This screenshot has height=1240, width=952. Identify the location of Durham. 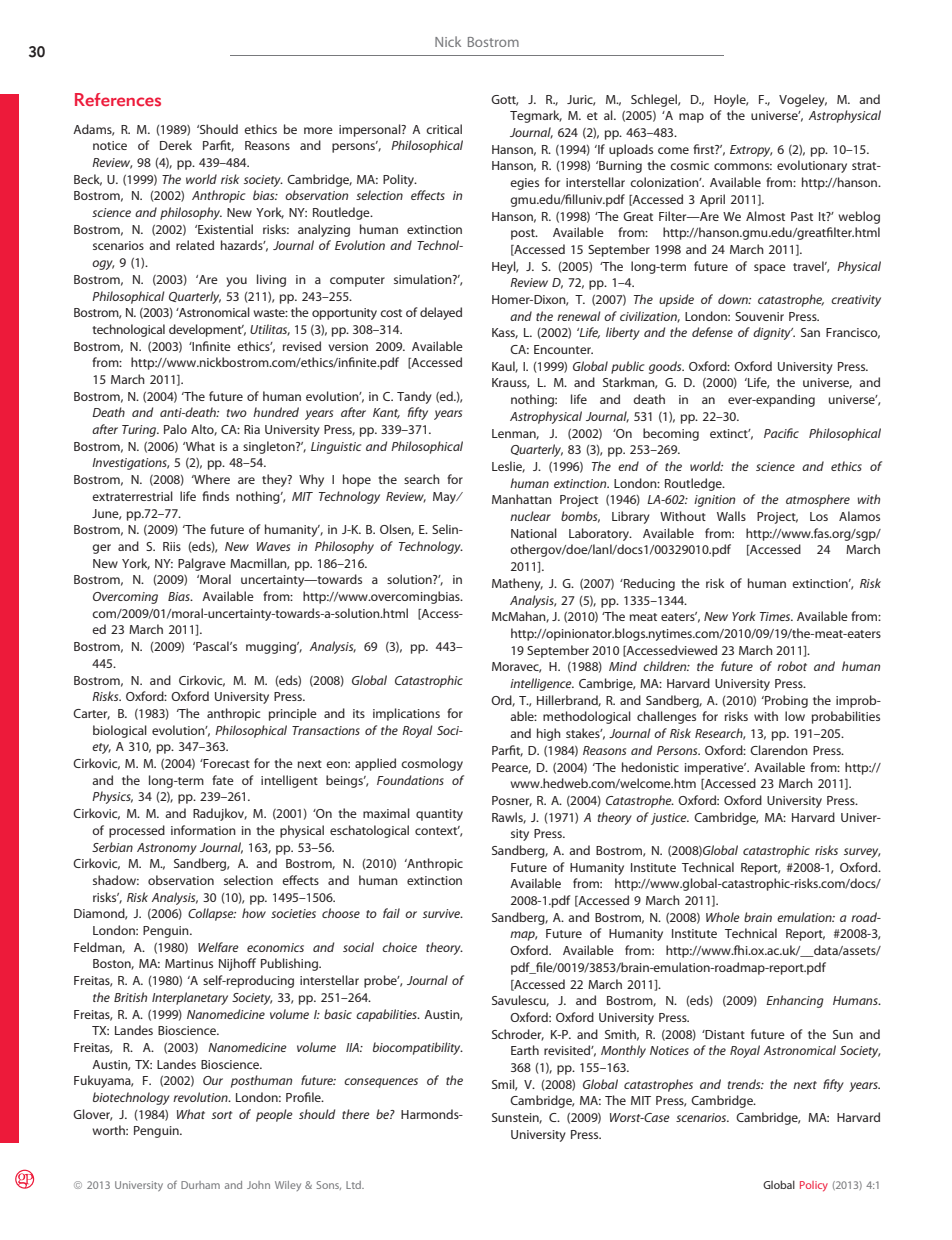
(200, 1185).
